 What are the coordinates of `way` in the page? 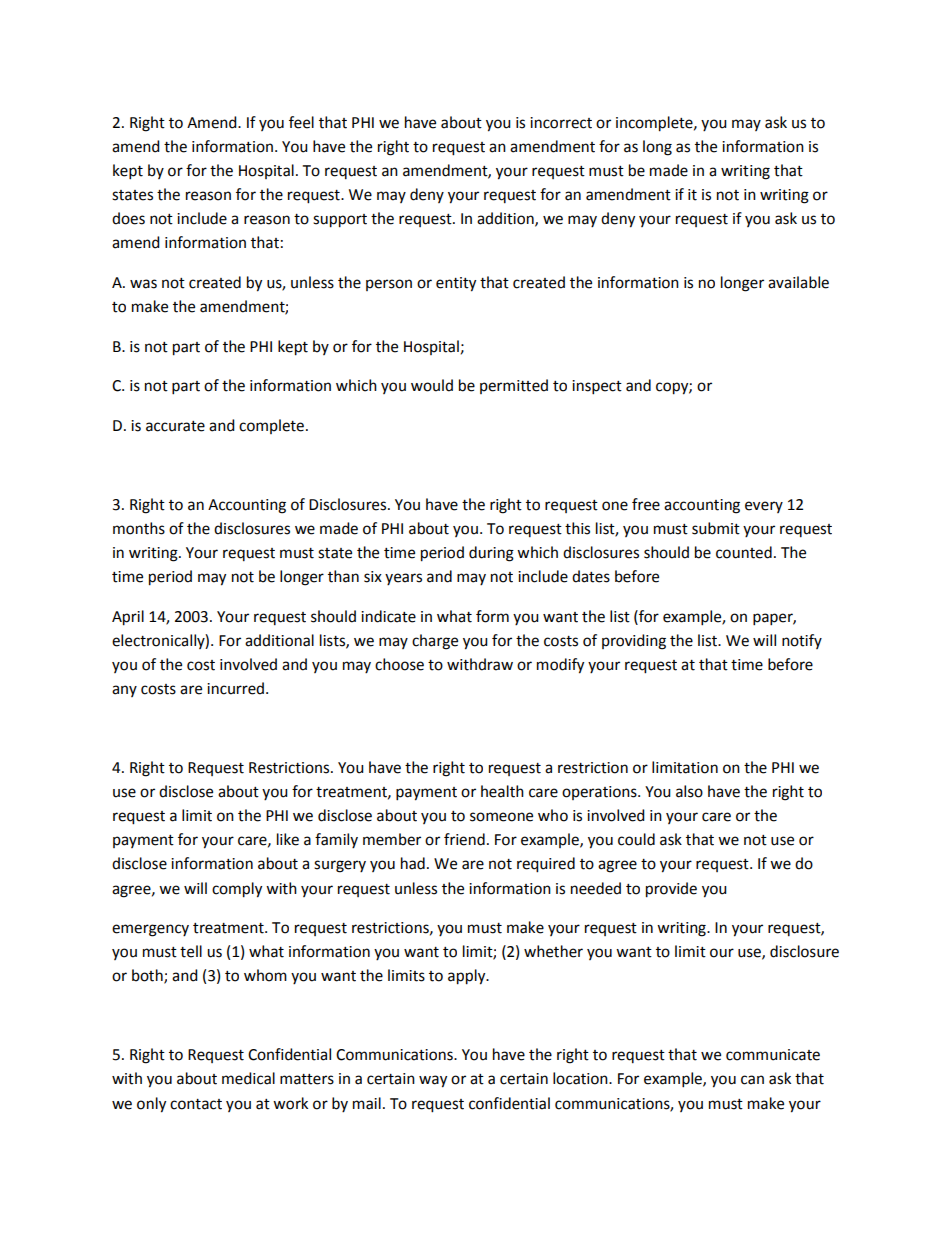 It's located at (433, 1081).
